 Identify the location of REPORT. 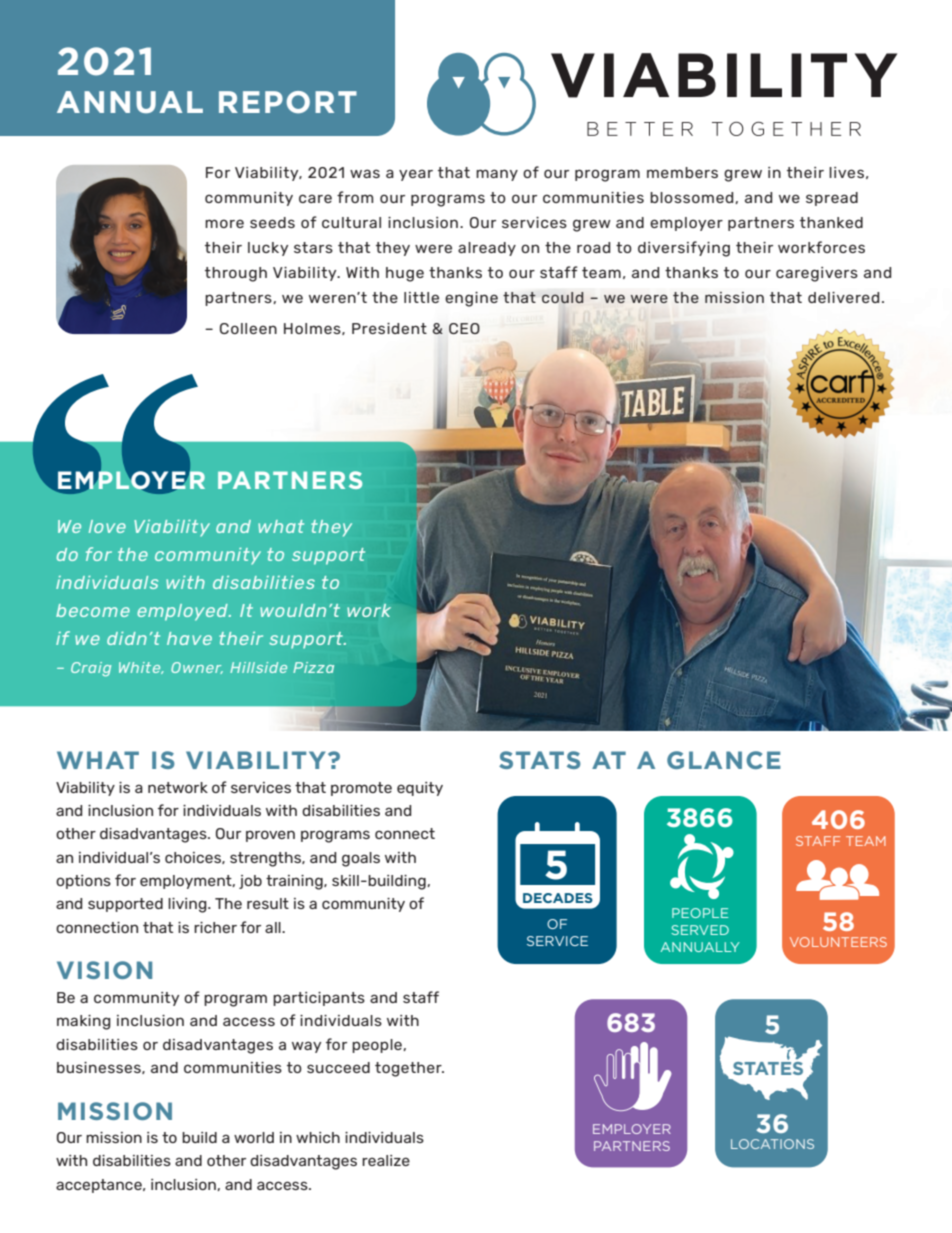
(288, 102).
